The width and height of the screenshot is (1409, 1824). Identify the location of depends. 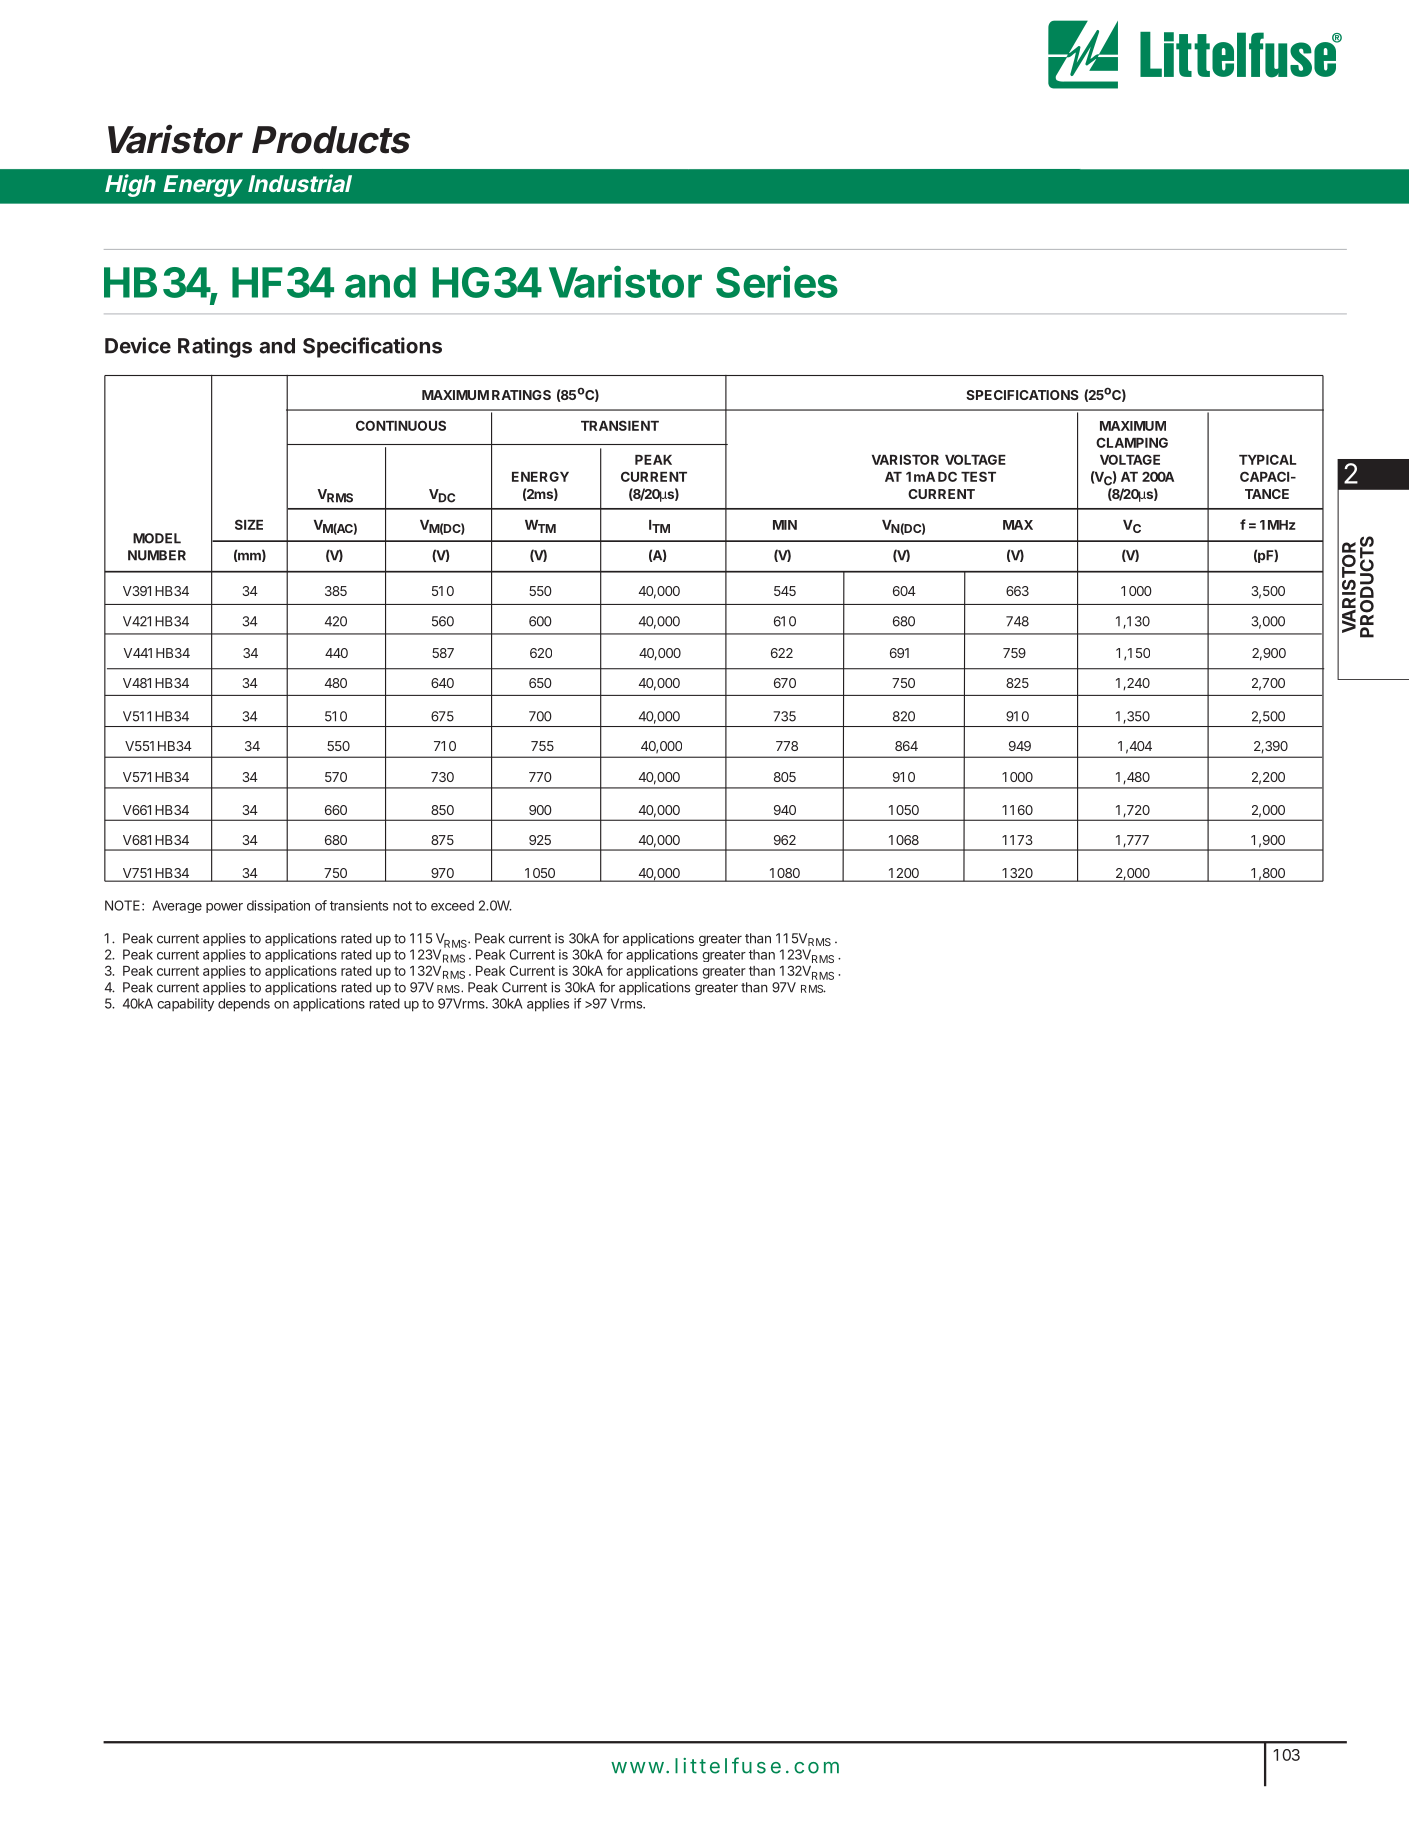
(244, 1005).
